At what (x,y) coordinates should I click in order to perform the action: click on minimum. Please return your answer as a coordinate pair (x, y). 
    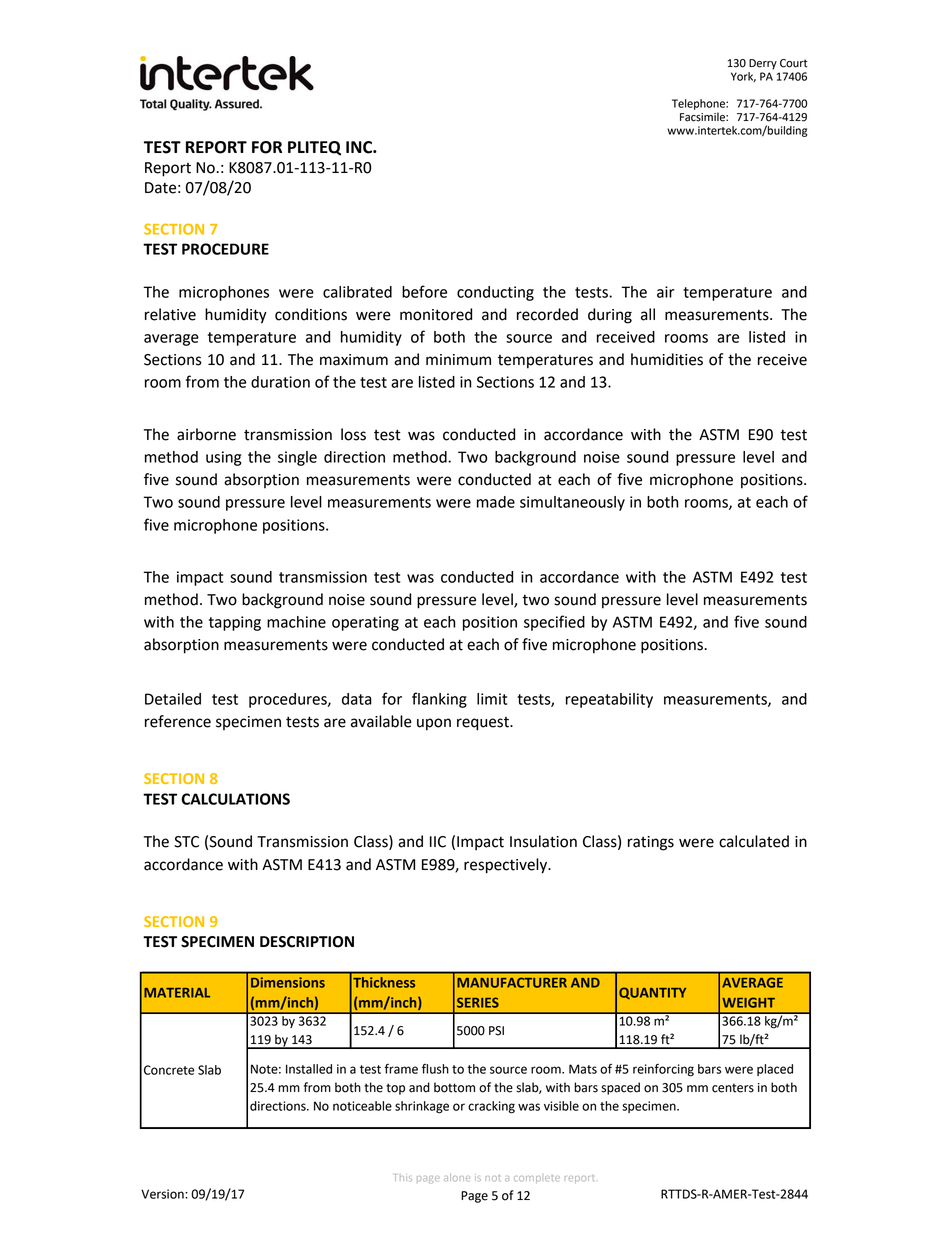
    Looking at the image, I should click on (458, 360).
